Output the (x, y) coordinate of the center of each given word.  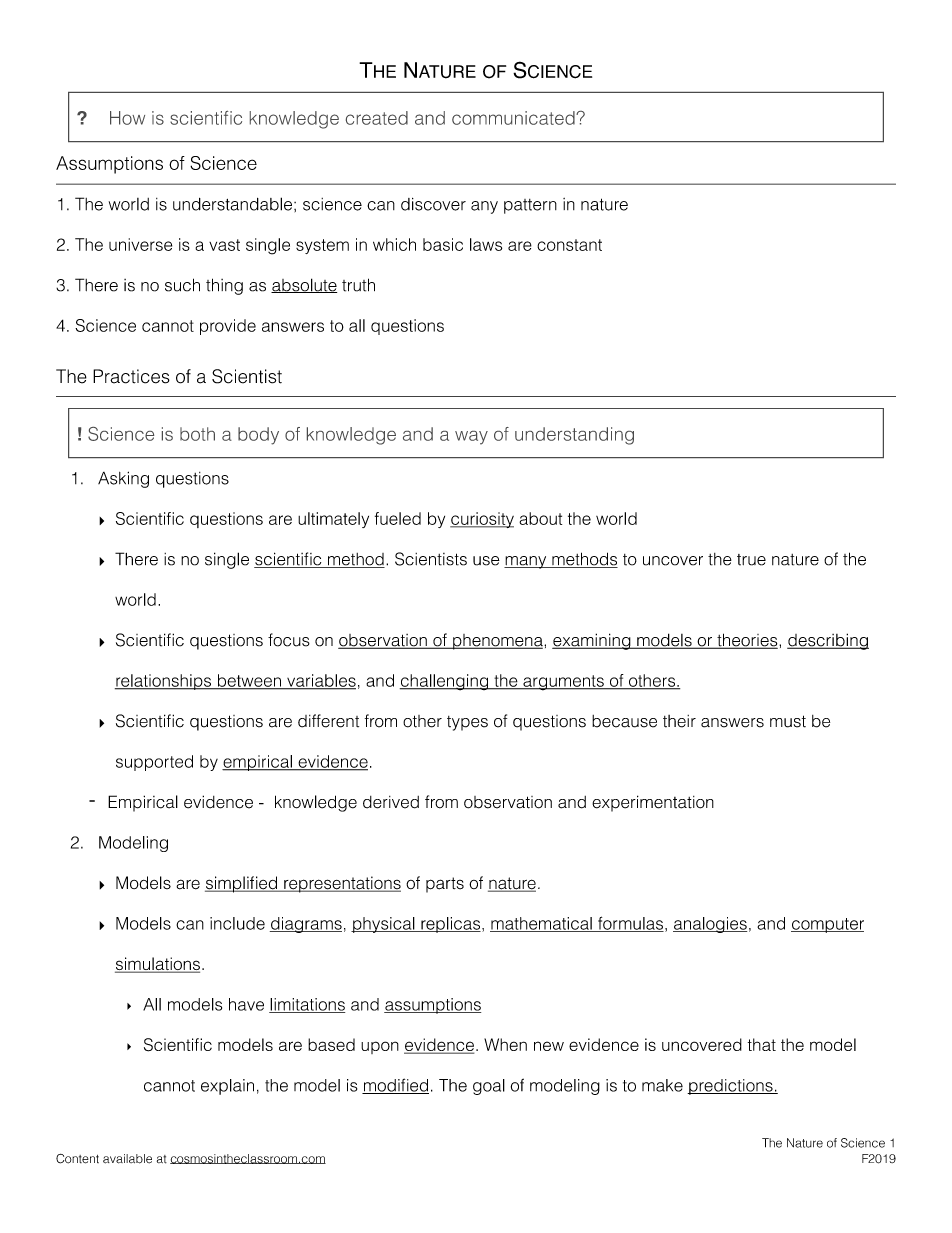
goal (489, 1087)
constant (569, 245)
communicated (514, 118)
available (127, 1159)
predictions (731, 1087)
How (127, 118)
